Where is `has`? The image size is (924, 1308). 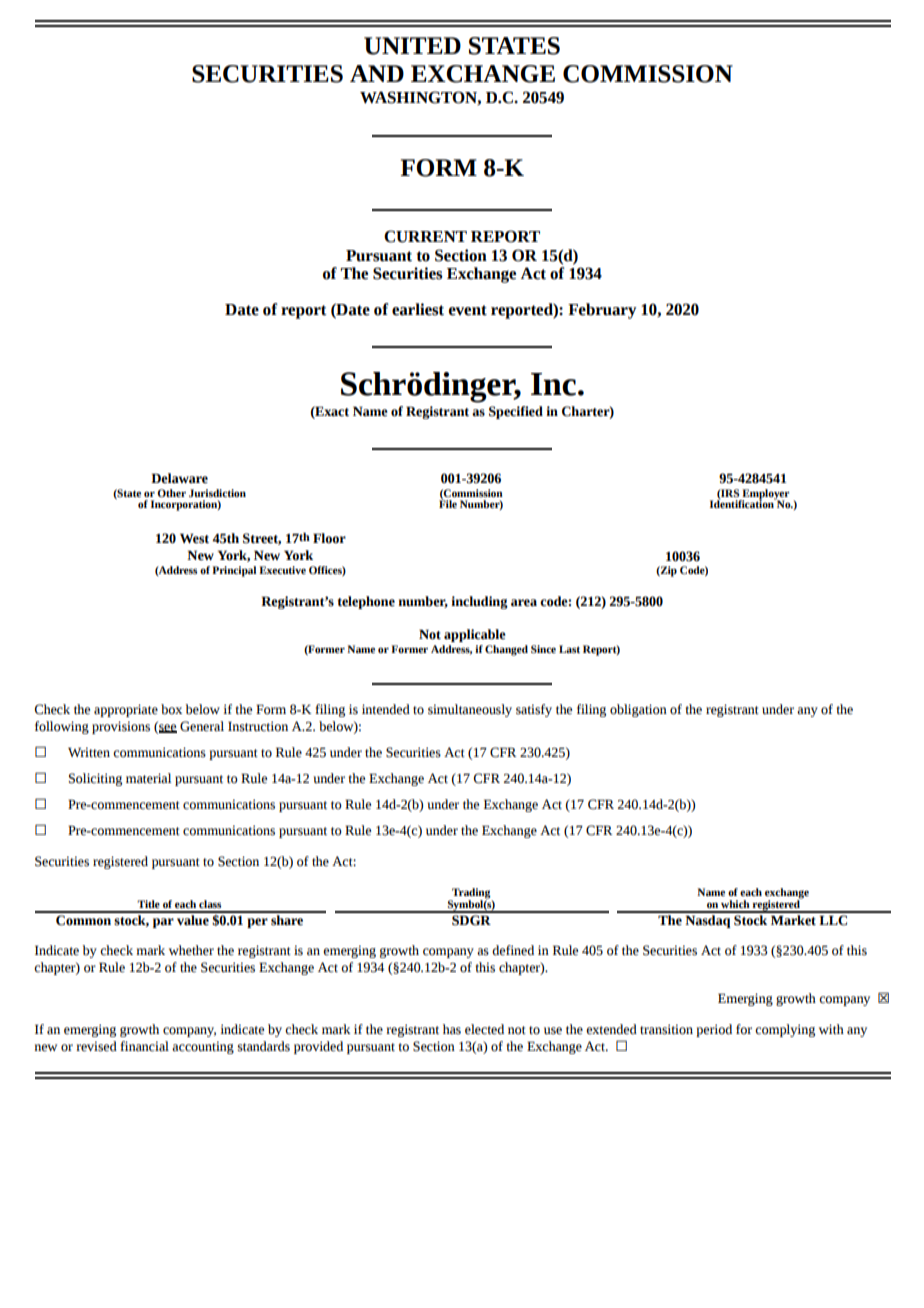
has is located at coordinates (452, 1029).
